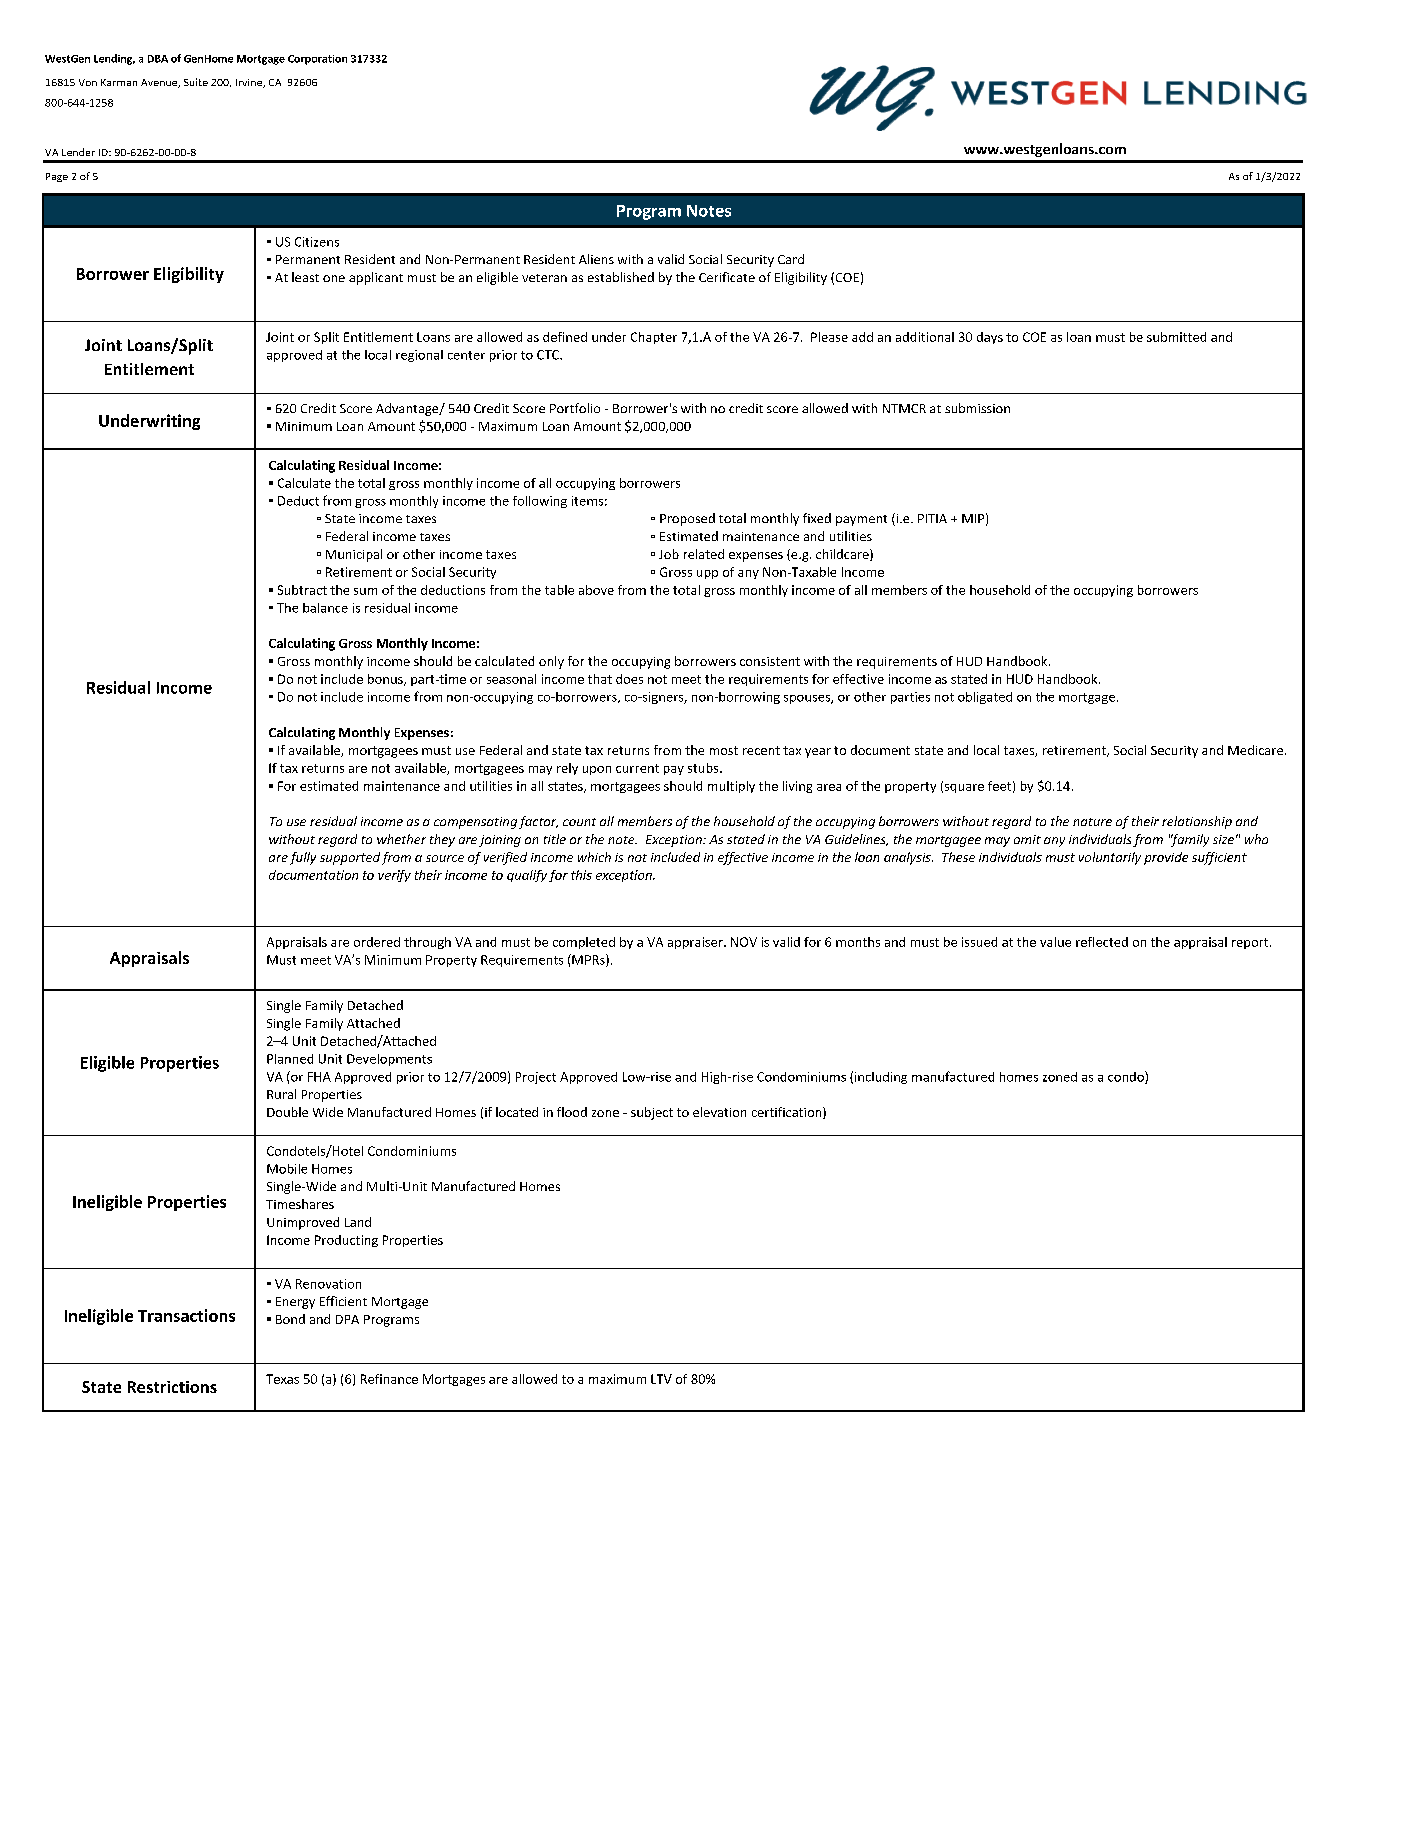 The height and width of the screenshot is (1844, 1425). I want to click on Suite, so click(196, 82).
